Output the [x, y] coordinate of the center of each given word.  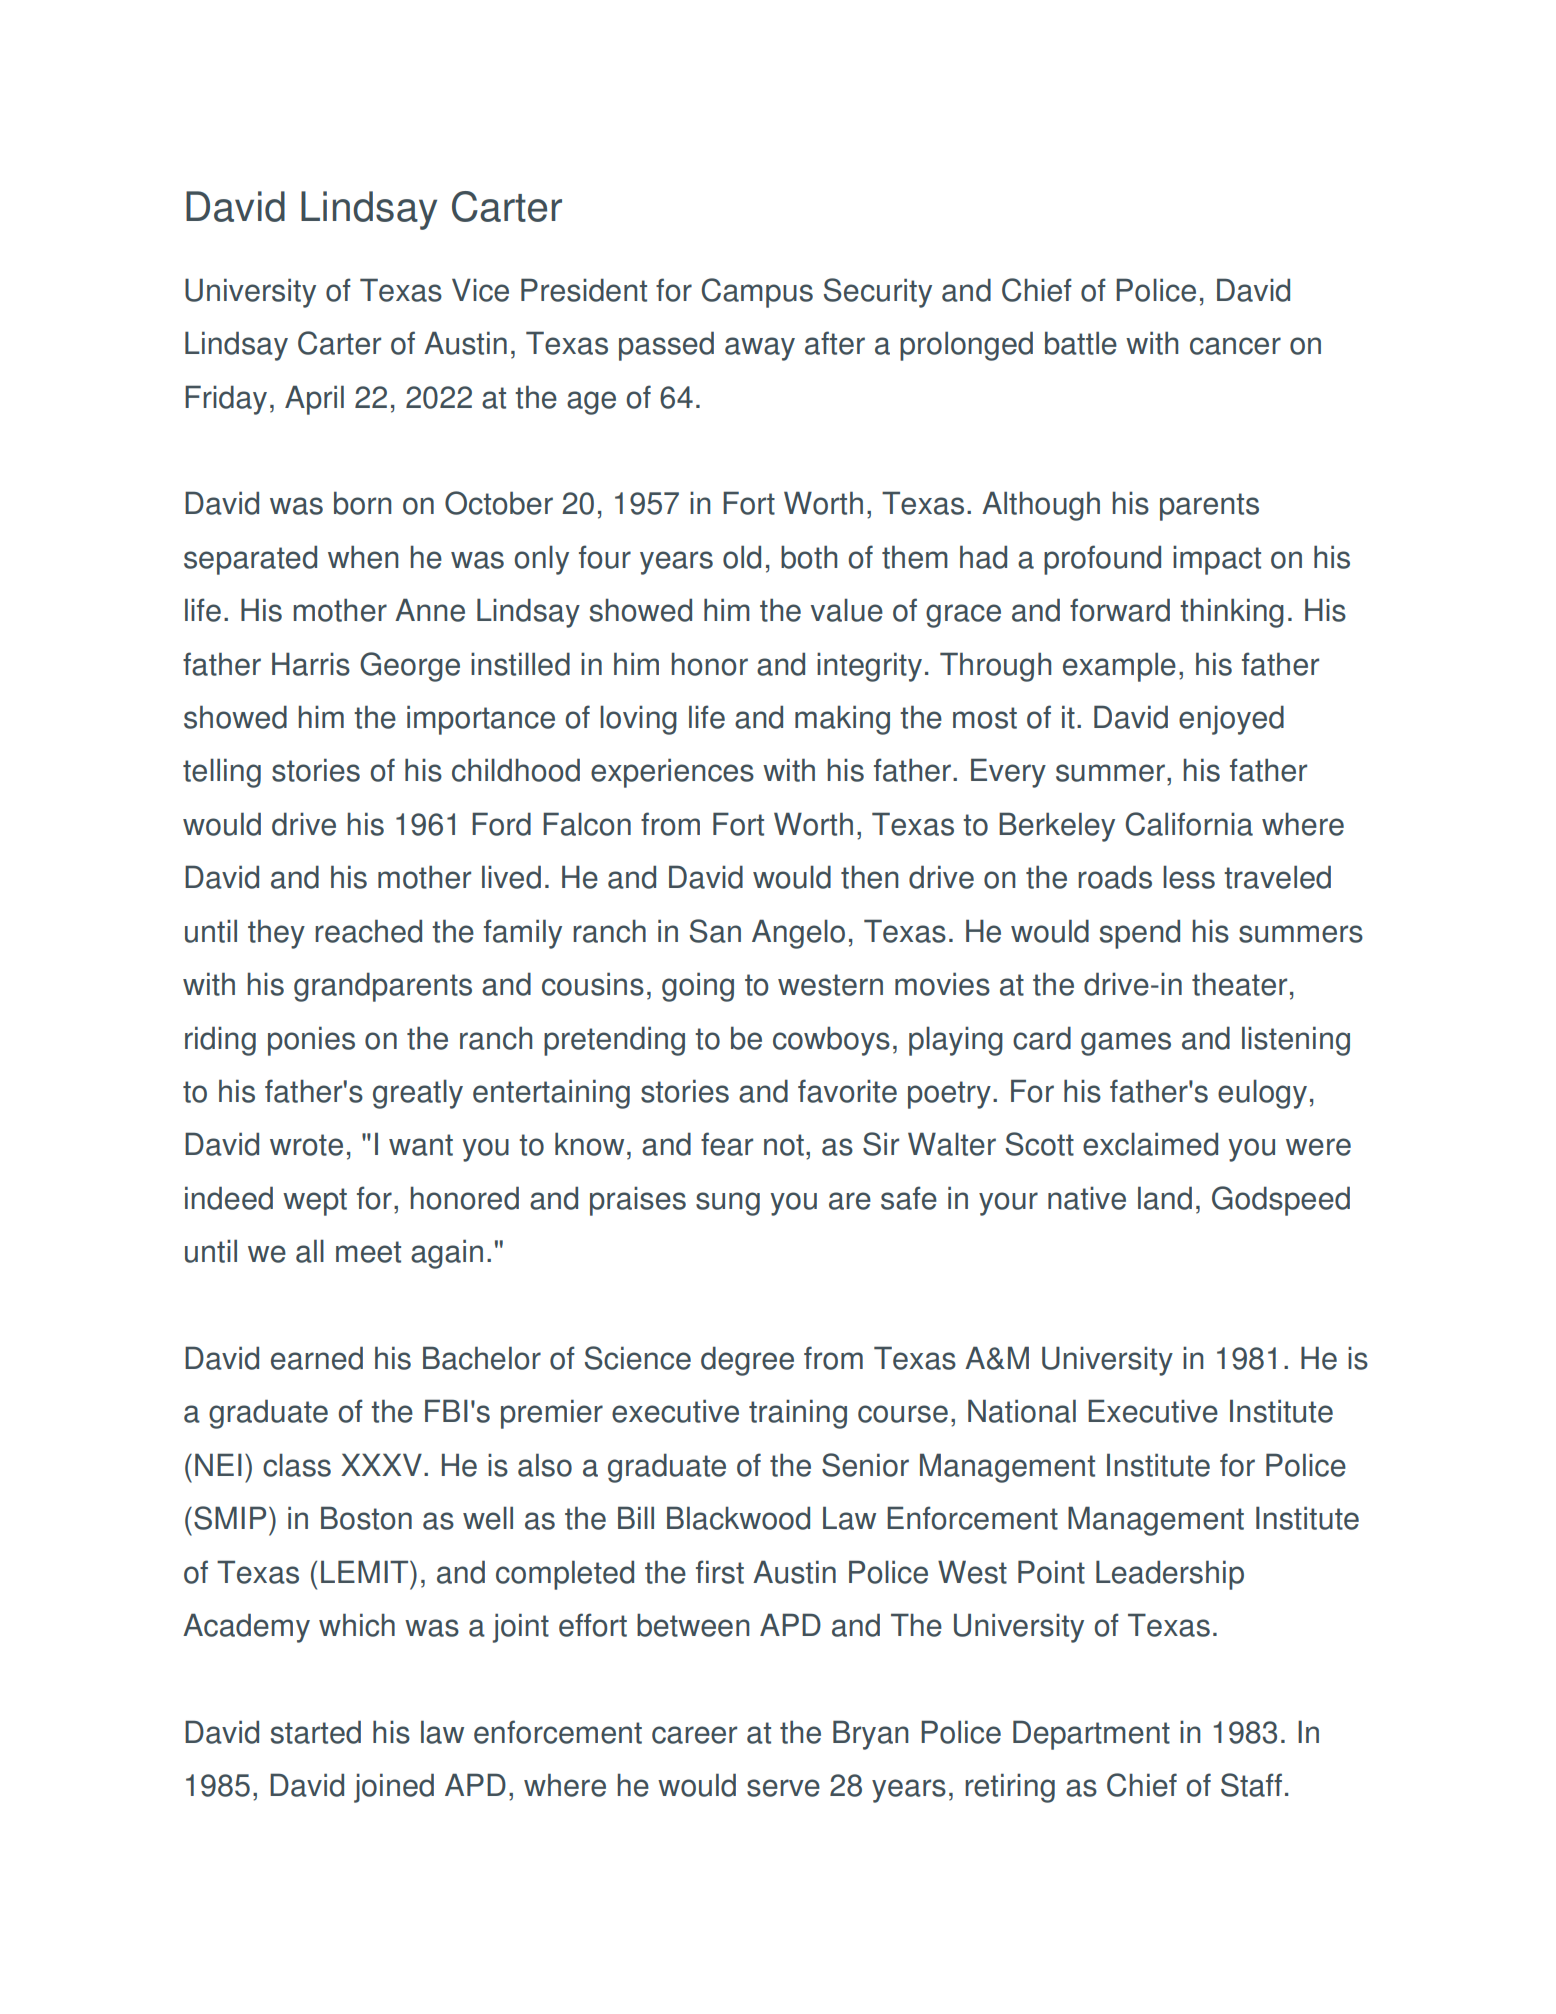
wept [315, 1202]
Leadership [1170, 1575]
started [316, 1732]
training [798, 1414]
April [314, 400]
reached [368, 931]
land [1165, 1198]
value [847, 610]
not [784, 1145]
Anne [430, 610]
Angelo [798, 934]
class [297, 1465]
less [1189, 877]
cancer [1235, 346]
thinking [1232, 613]
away [760, 349]
